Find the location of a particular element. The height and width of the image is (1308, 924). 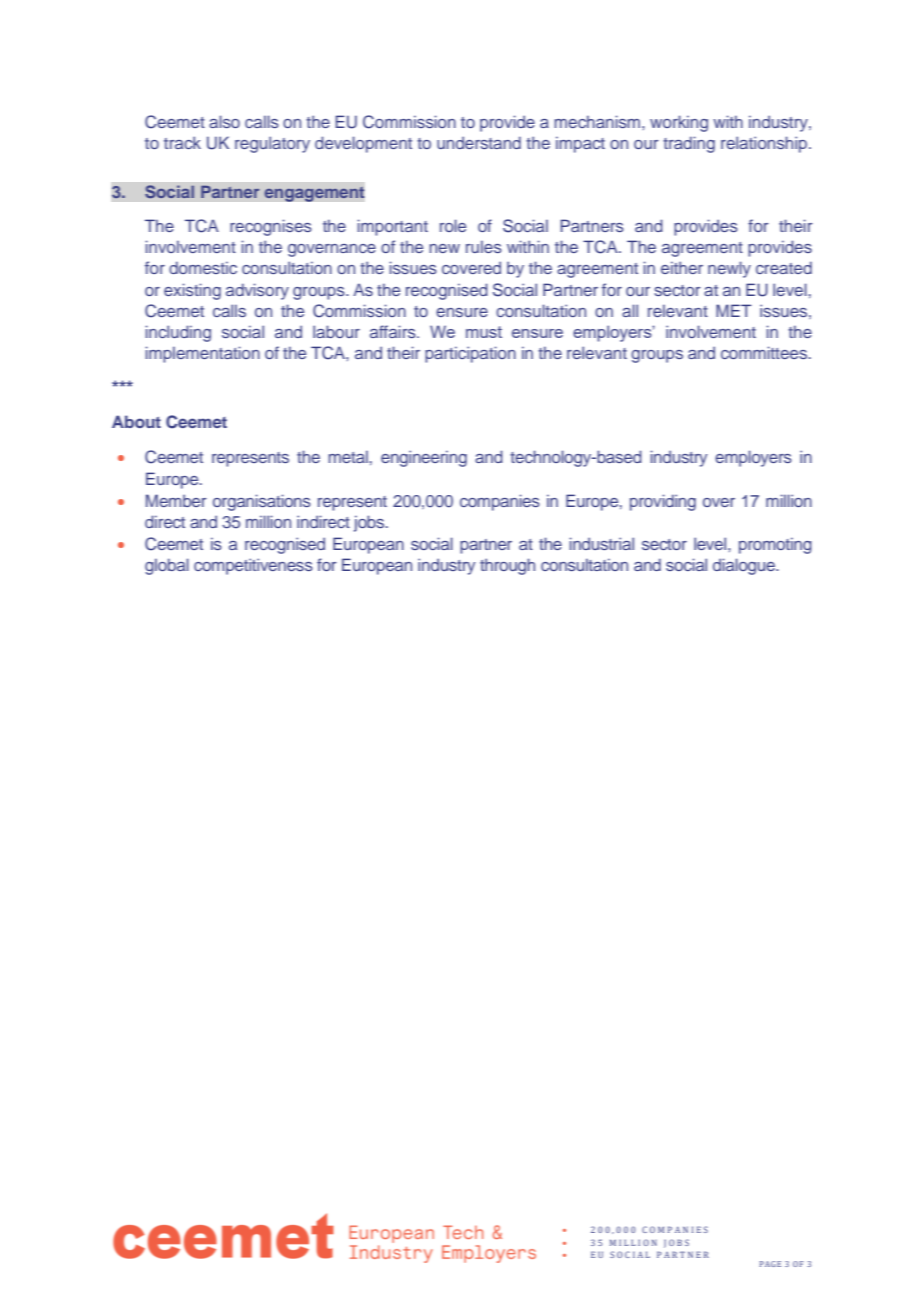

dialogue is located at coordinates (745, 566).
